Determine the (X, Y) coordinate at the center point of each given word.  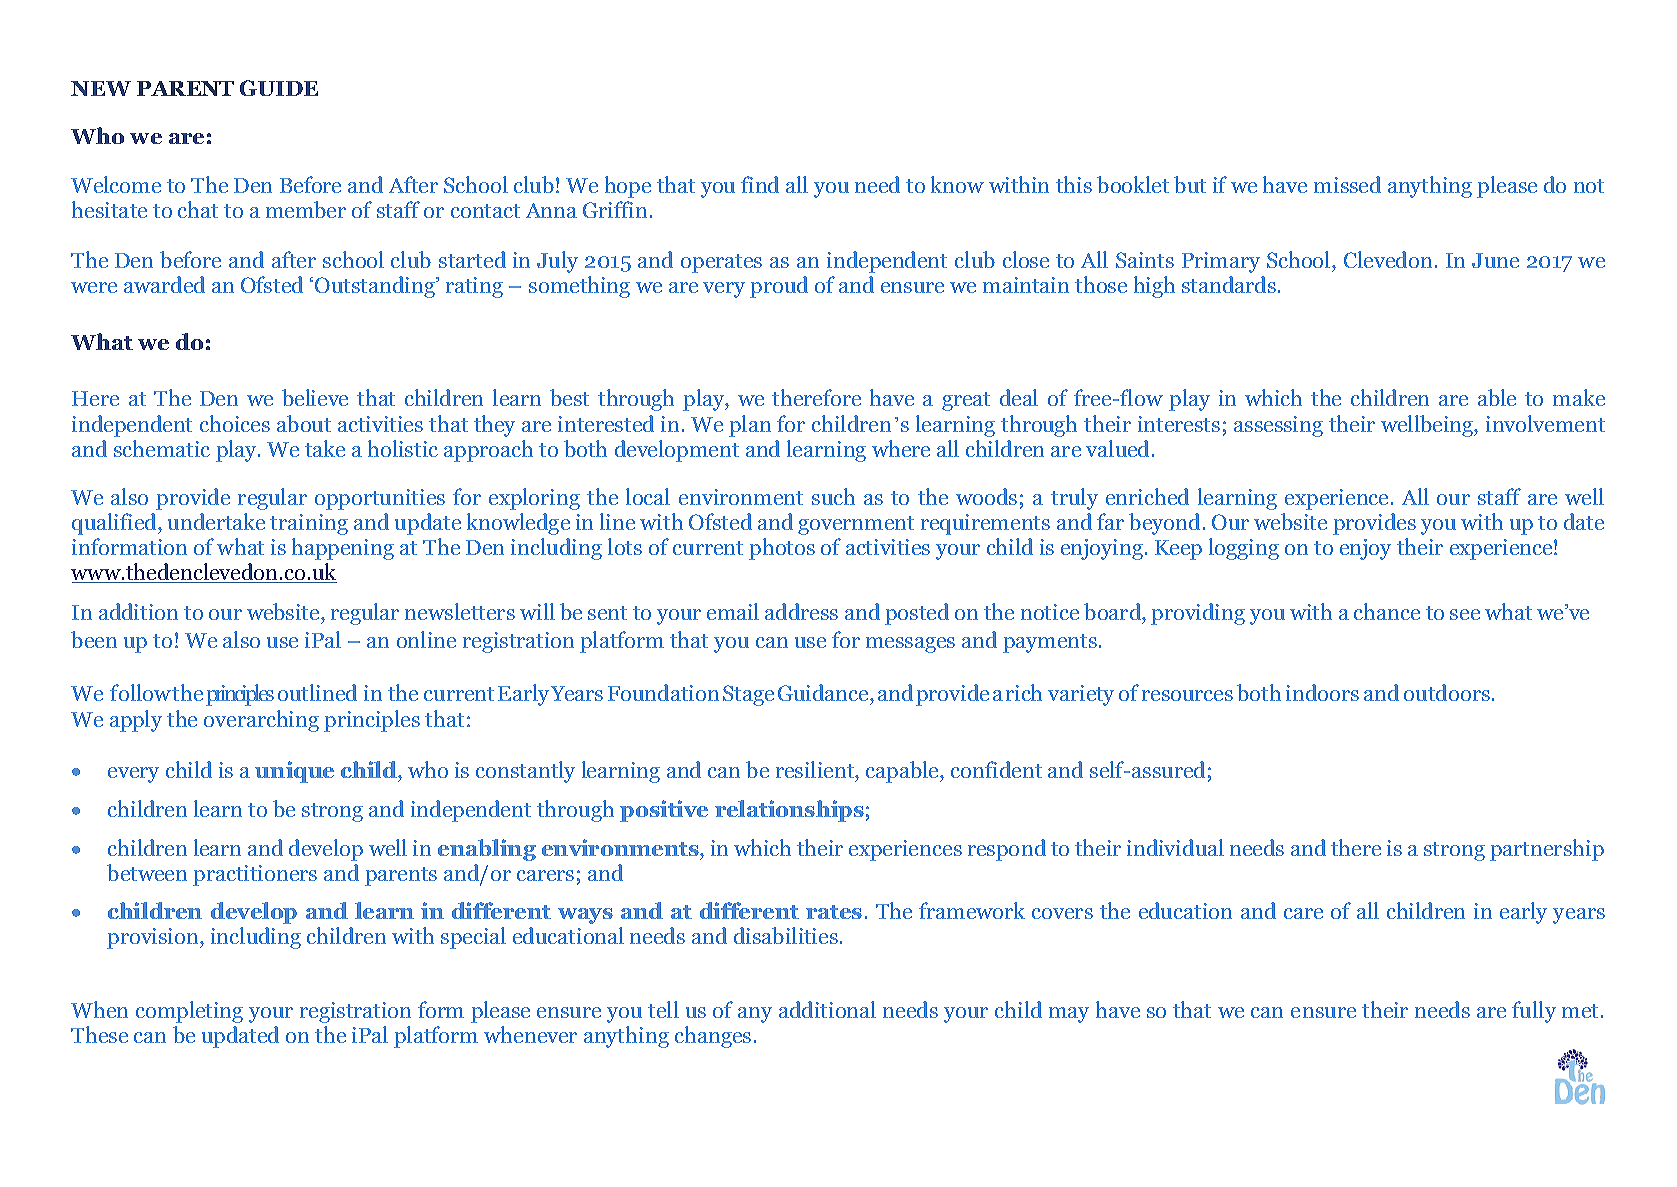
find (760, 184)
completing (189, 1012)
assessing (1278, 426)
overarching (261, 721)
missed (1347, 184)
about (304, 423)
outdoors (1447, 692)
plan (750, 426)
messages (910, 645)
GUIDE (279, 88)
